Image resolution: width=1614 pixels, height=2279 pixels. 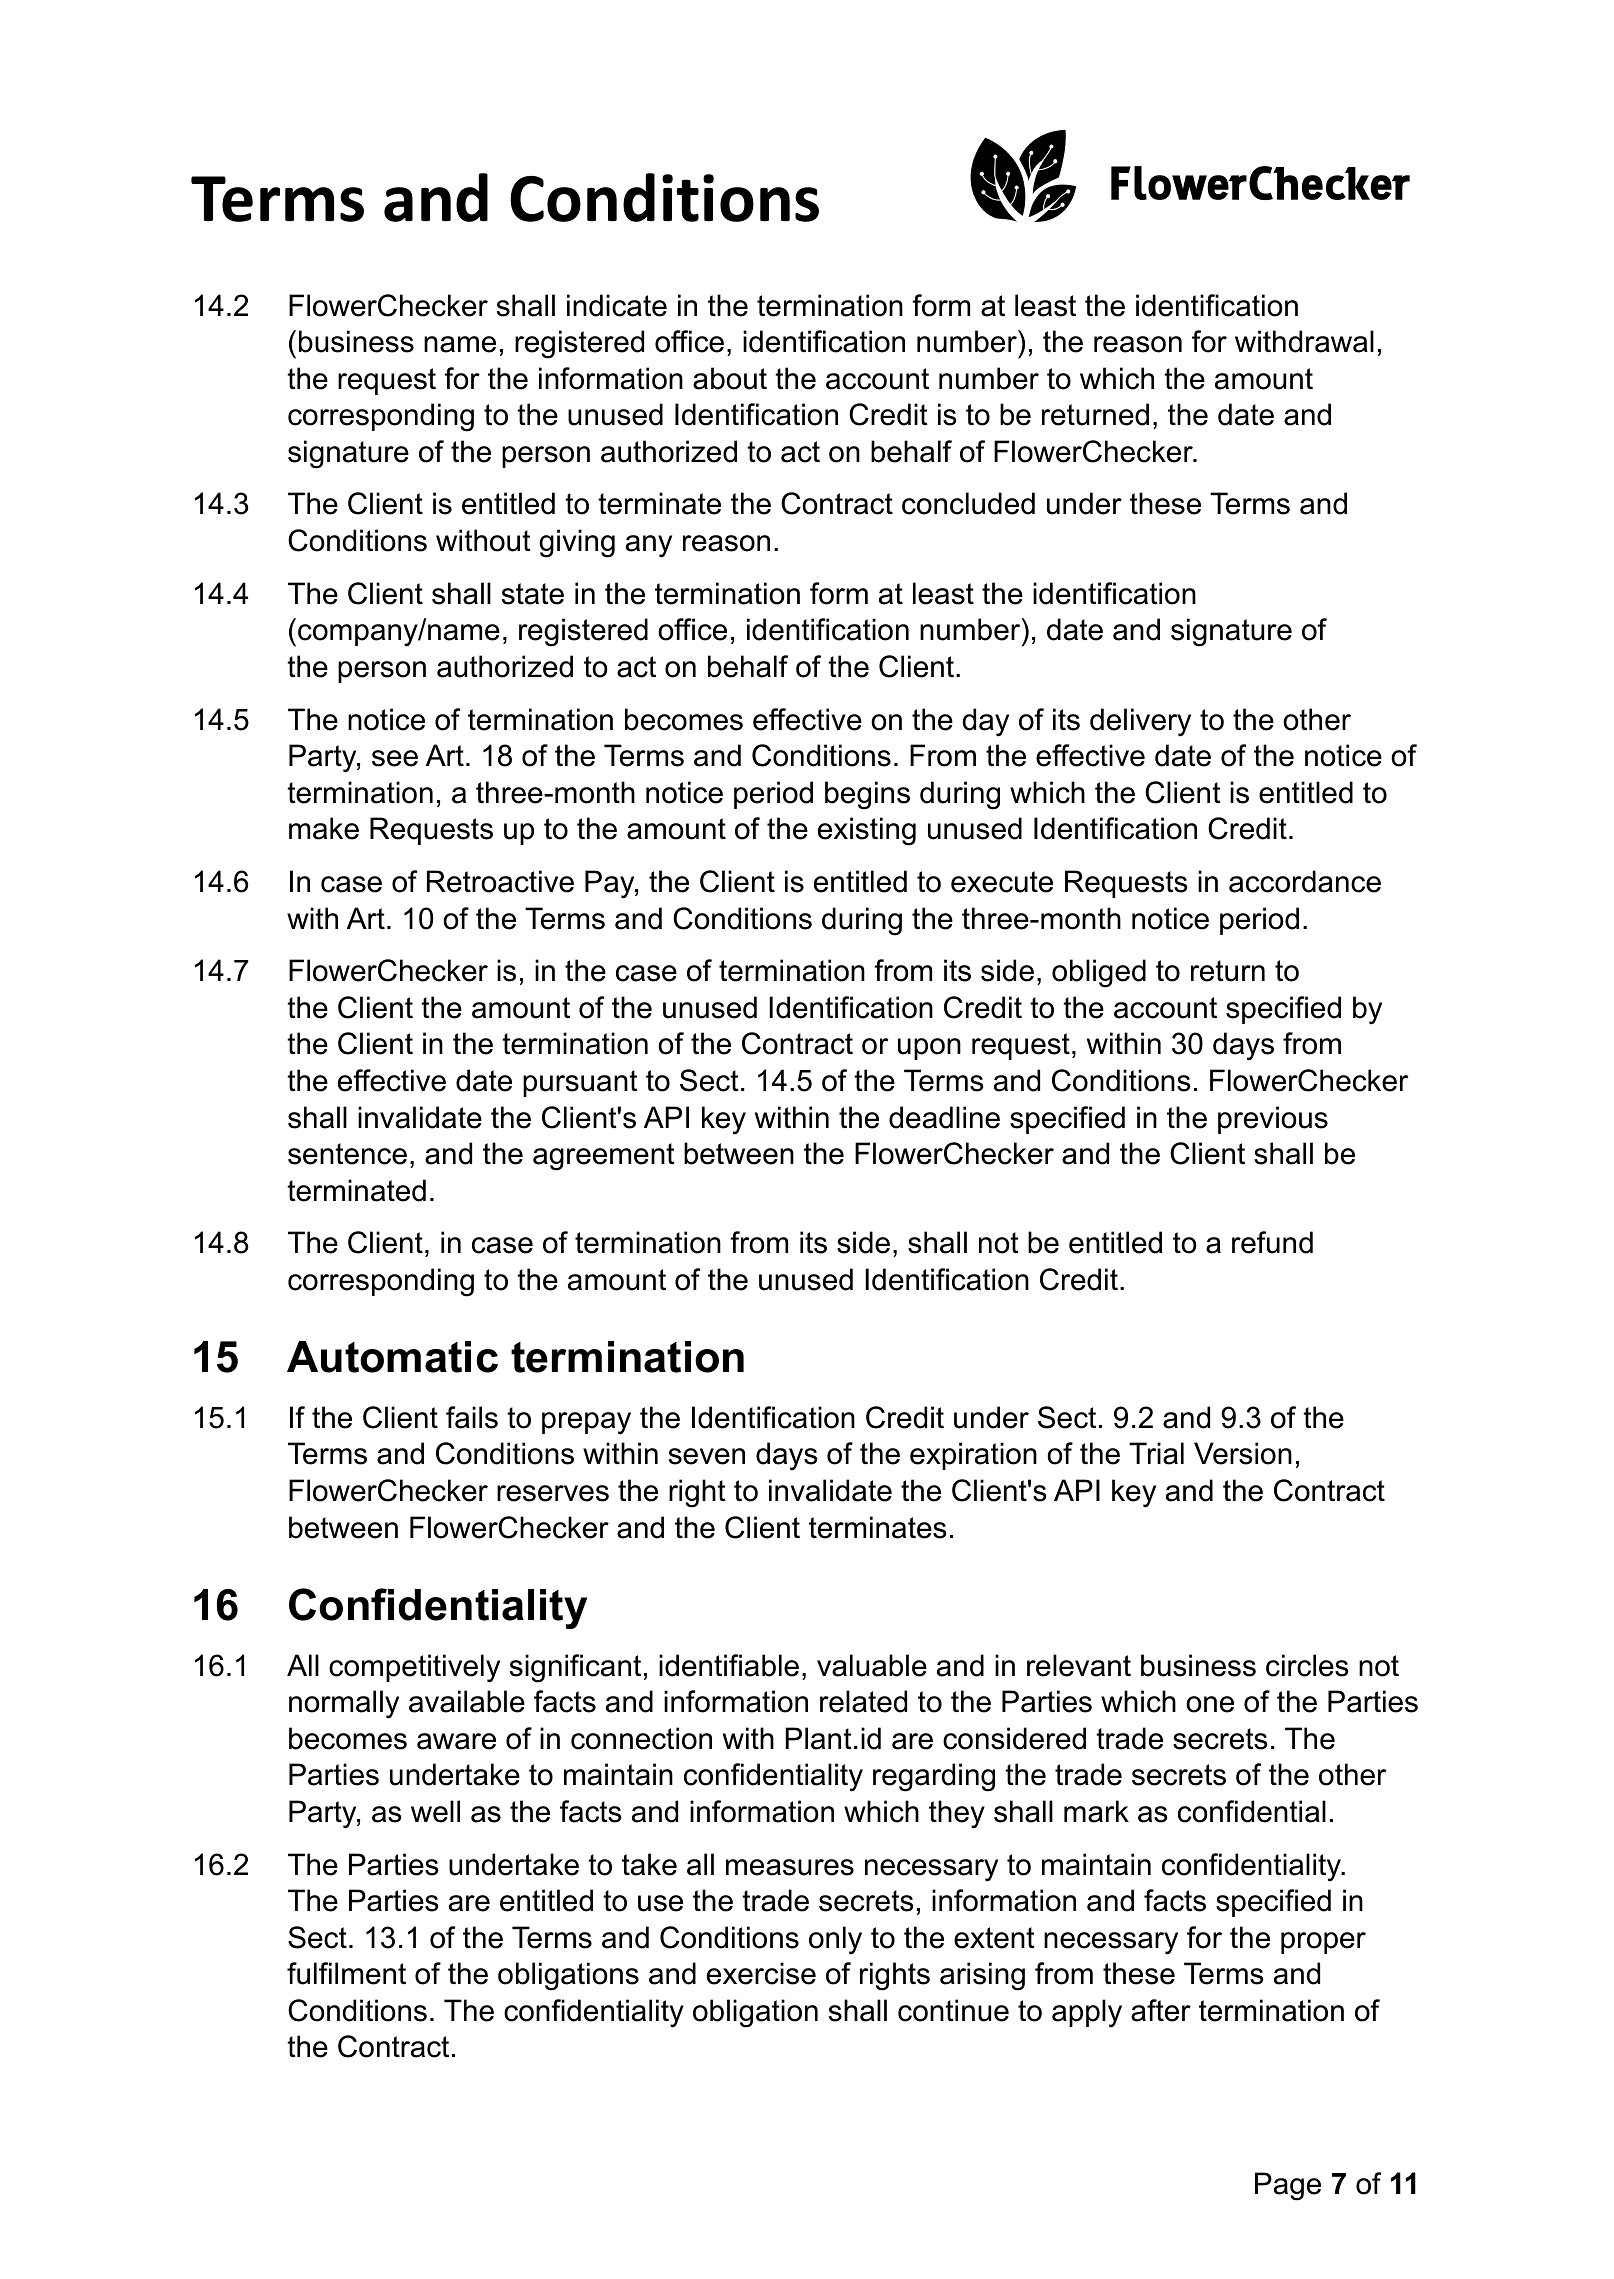 What do you see at coordinates (392, 1357) in the screenshot?
I see `Automatic` at bounding box center [392, 1357].
